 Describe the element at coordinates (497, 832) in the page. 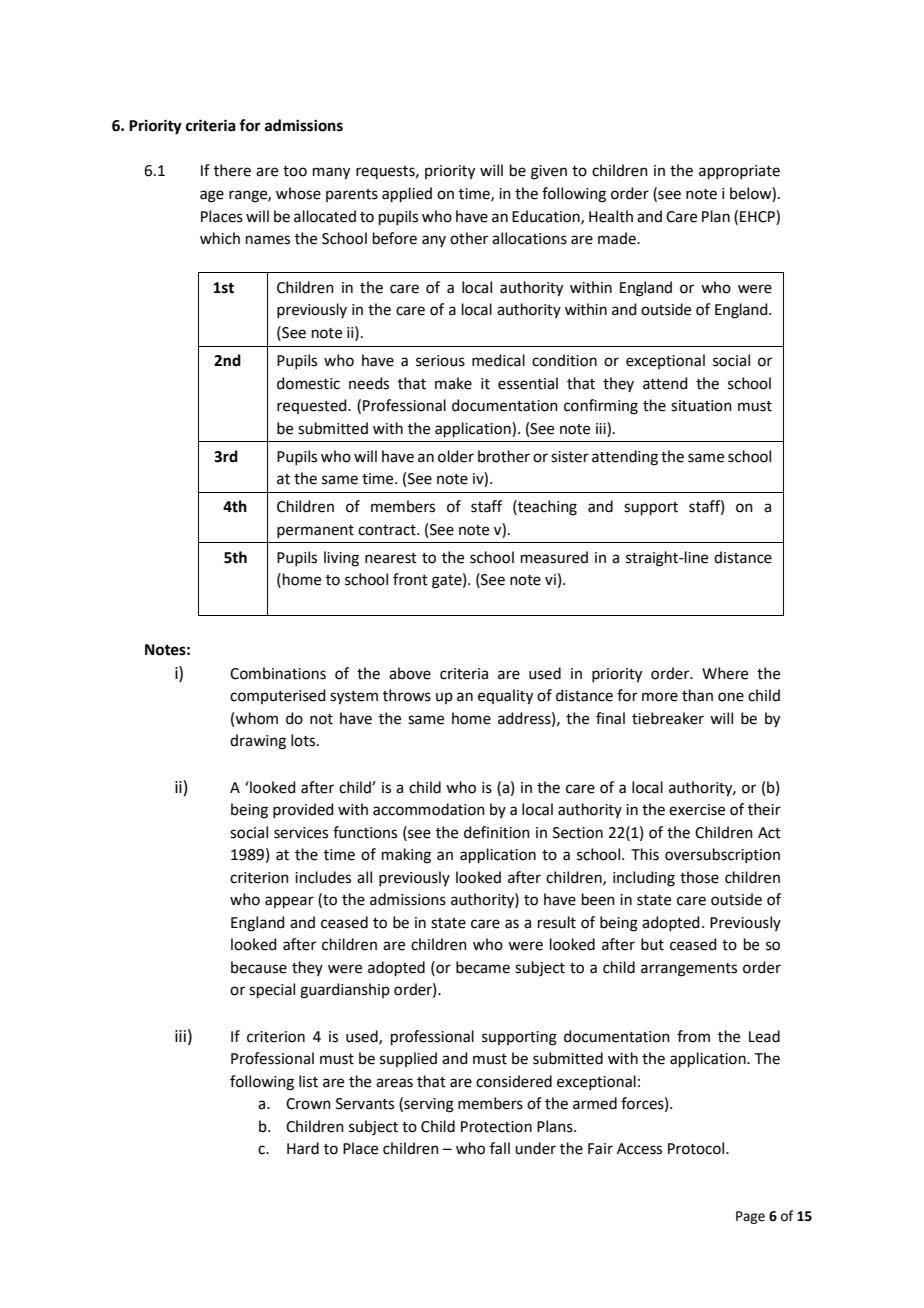

I see `definition` at that location.
